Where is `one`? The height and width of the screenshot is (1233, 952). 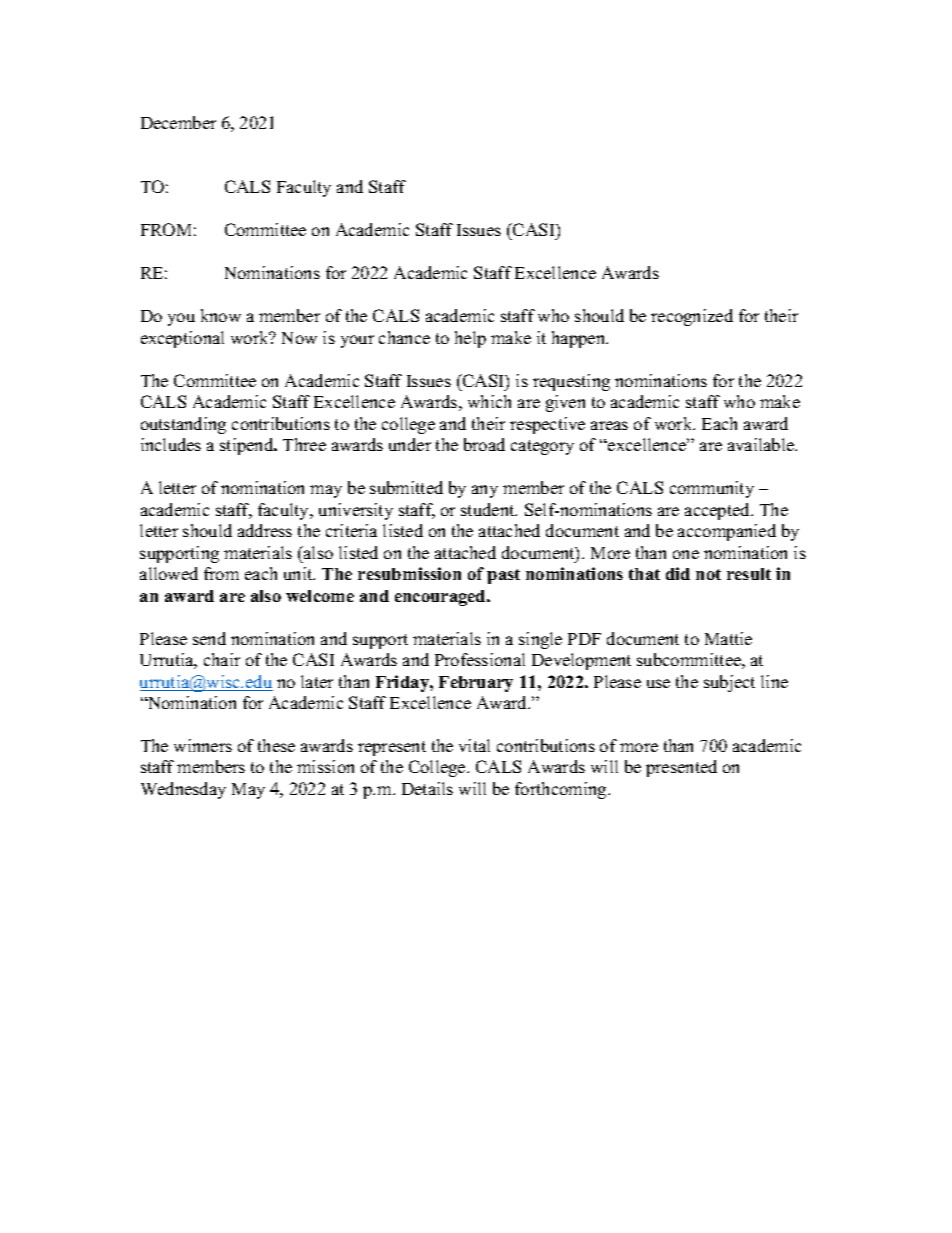
one is located at coordinates (686, 554).
